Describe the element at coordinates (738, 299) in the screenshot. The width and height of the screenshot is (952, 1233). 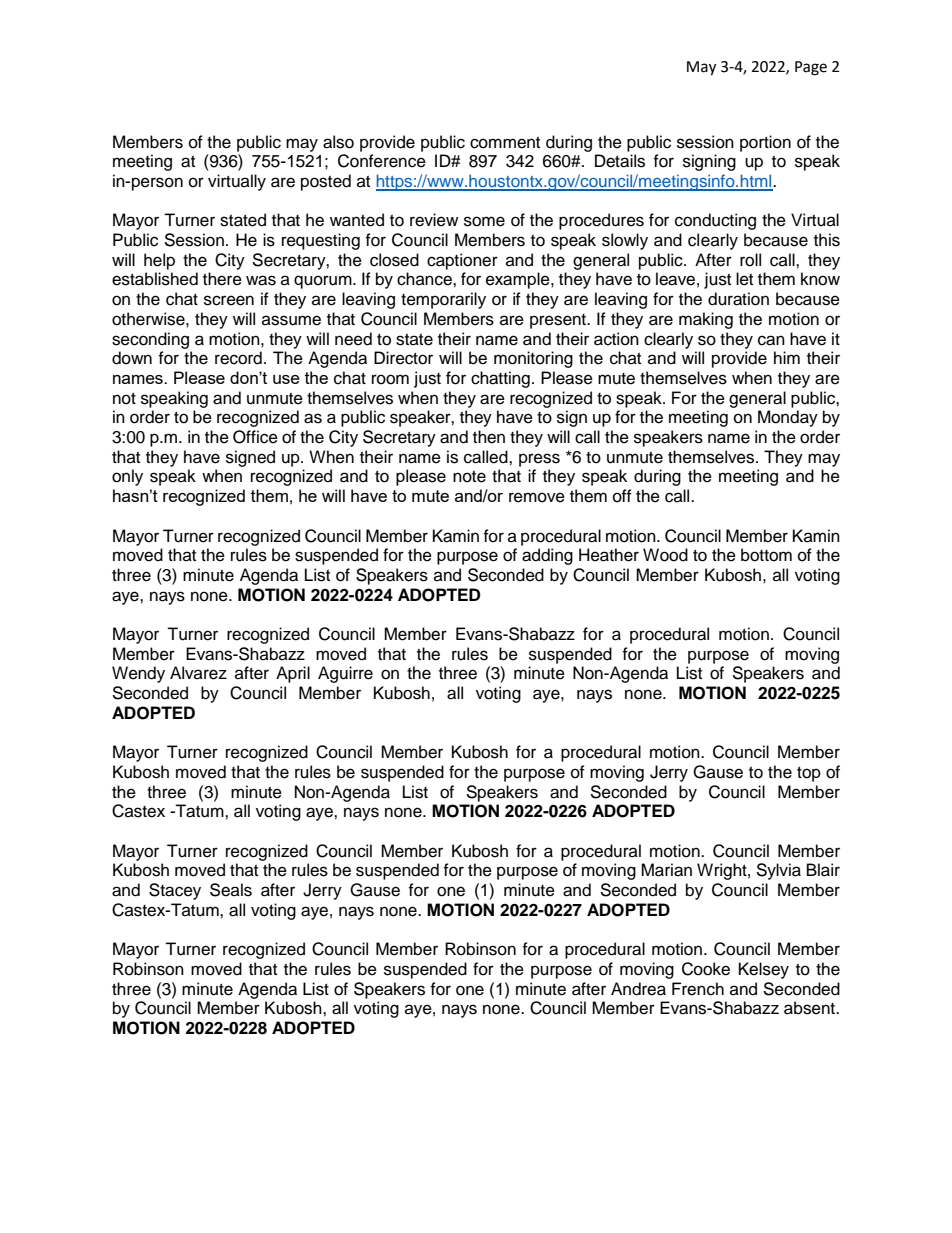
I see `duration` at that location.
